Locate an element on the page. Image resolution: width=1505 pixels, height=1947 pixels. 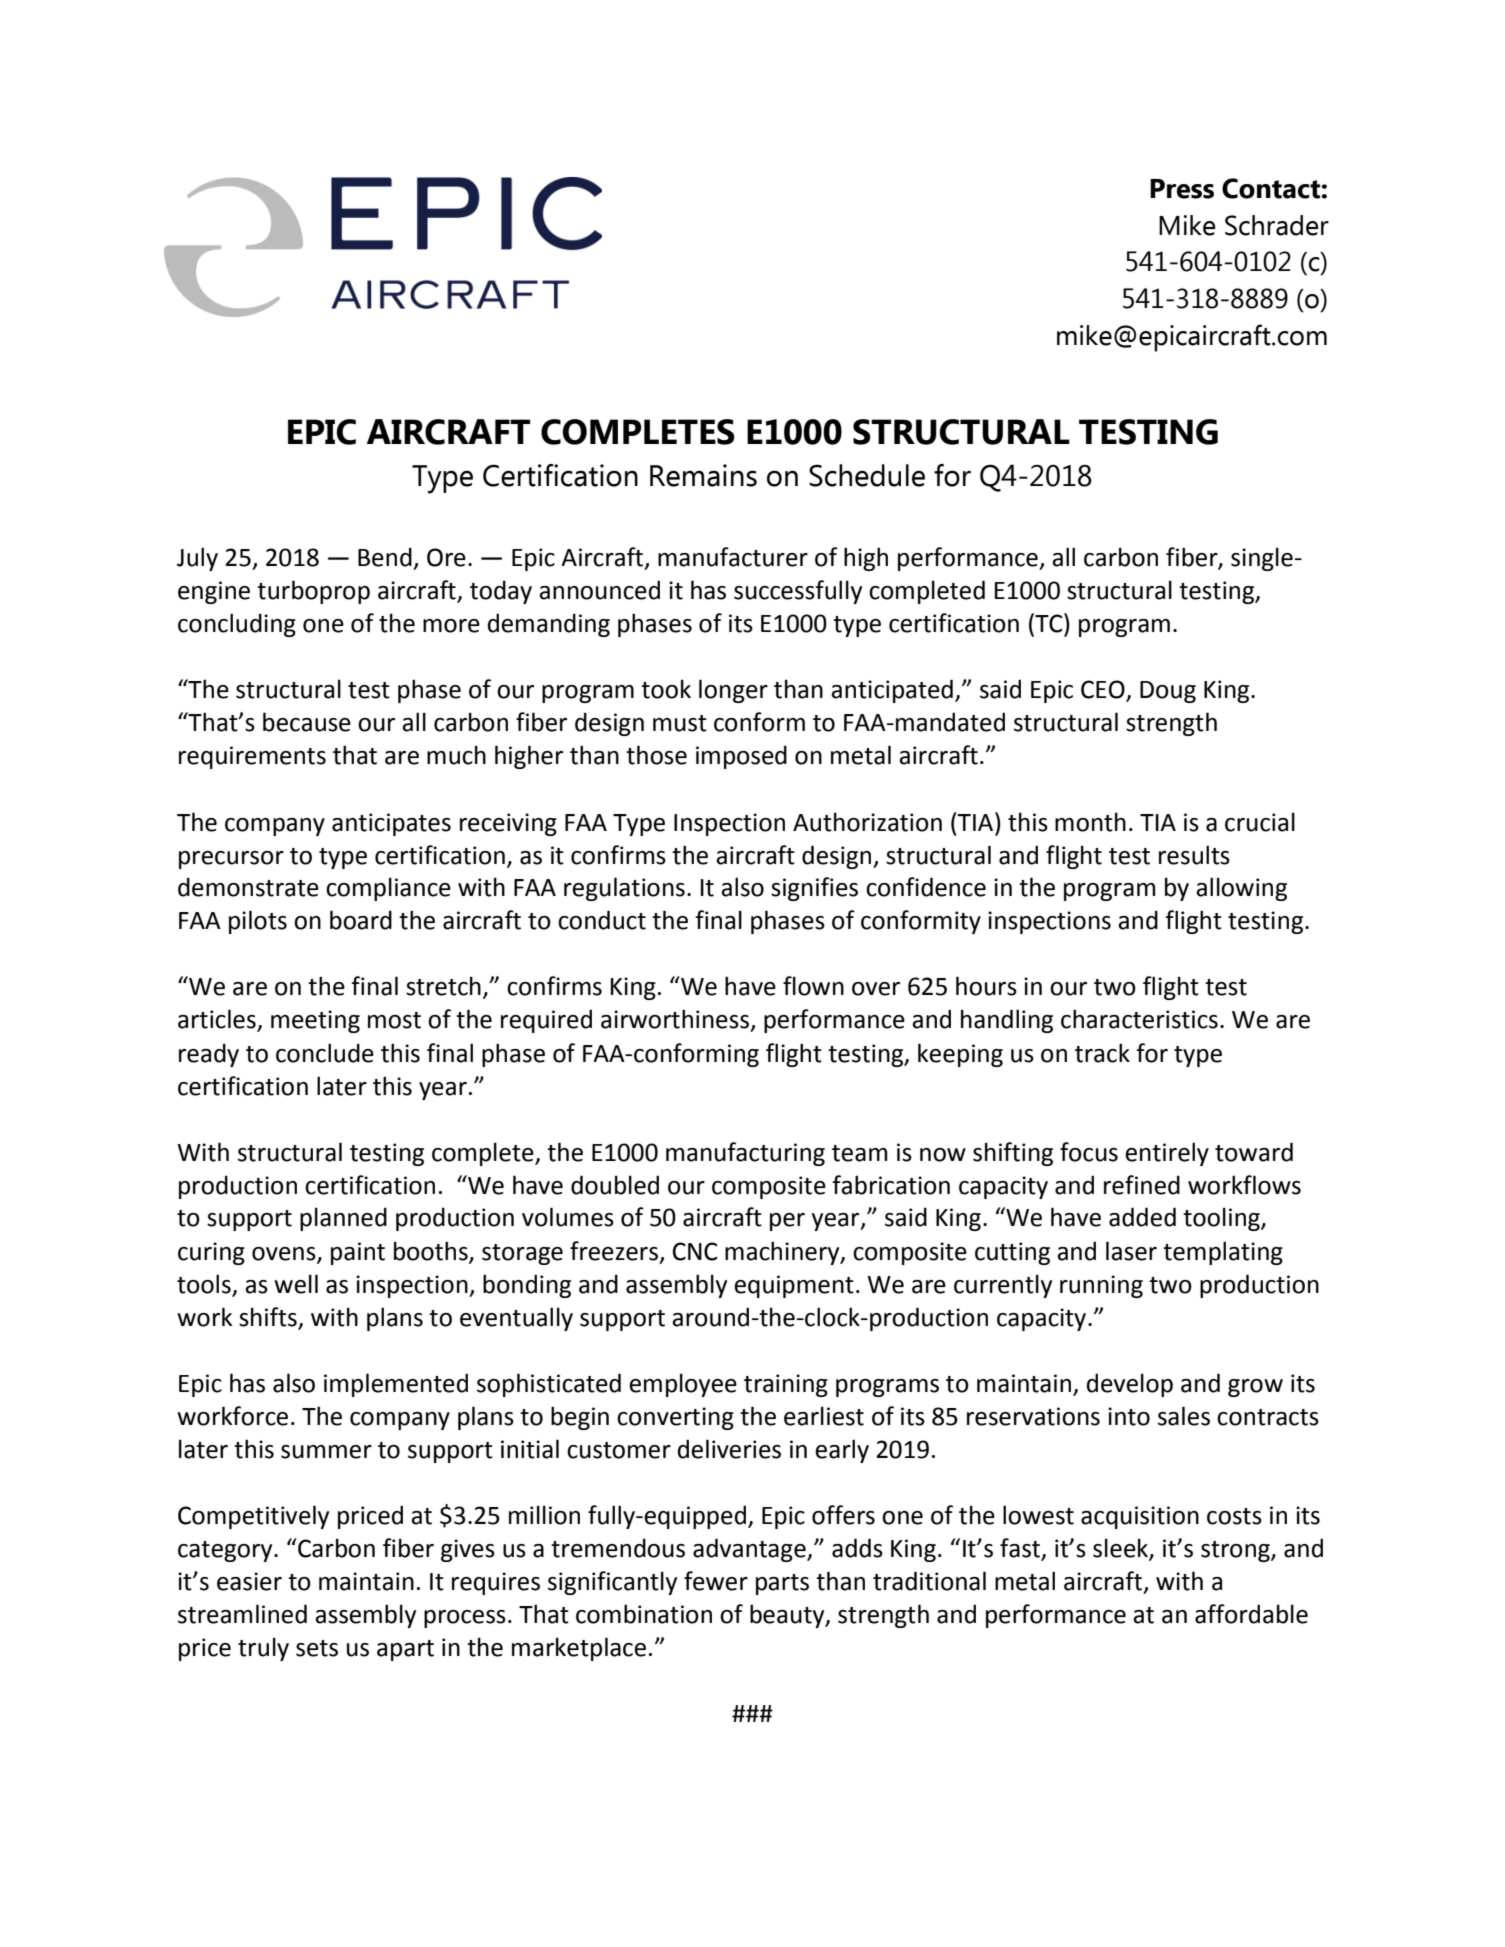
sets is located at coordinates (317, 1648).
